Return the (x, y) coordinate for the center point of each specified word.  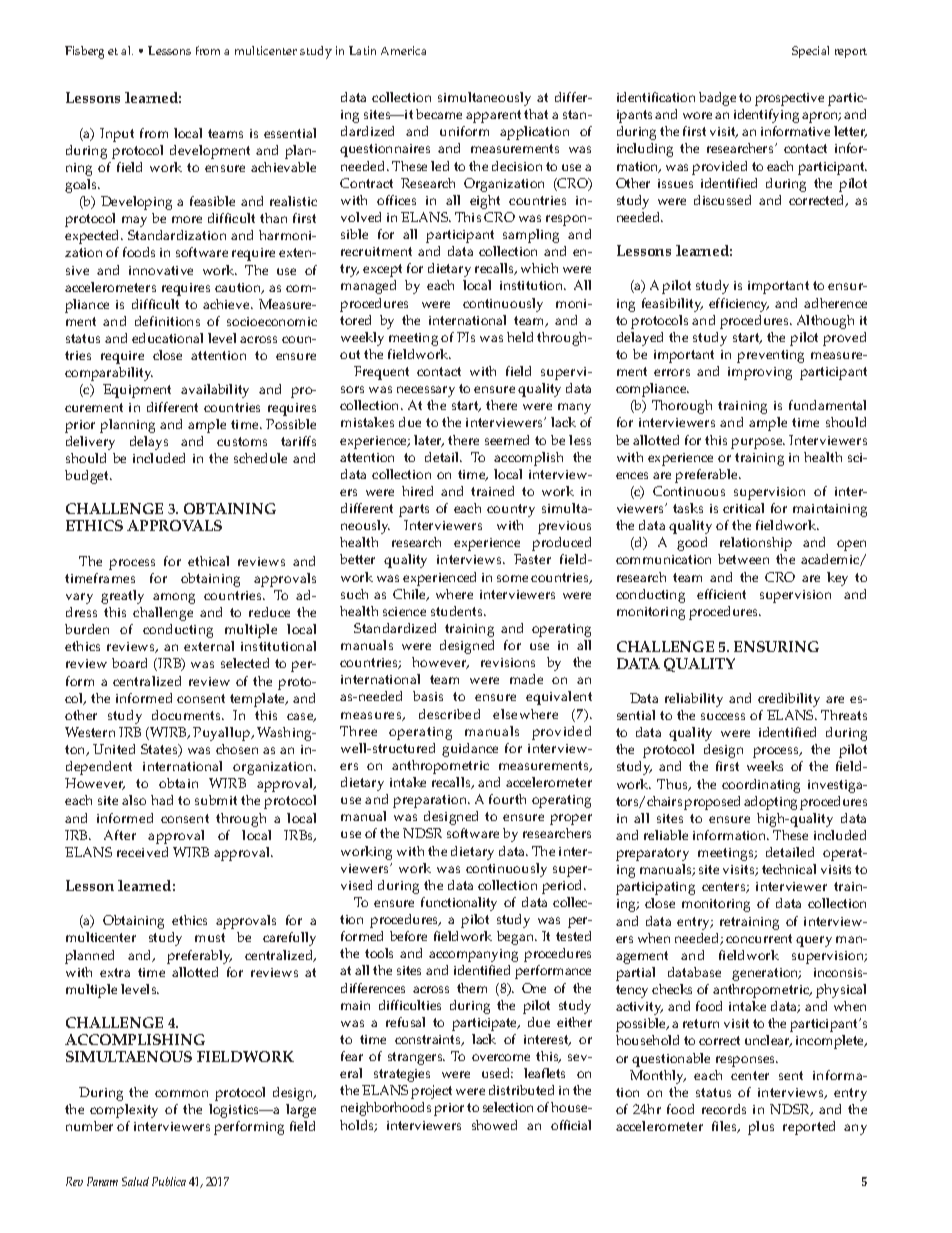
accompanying (473, 955)
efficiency (739, 305)
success (723, 716)
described (449, 714)
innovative (161, 270)
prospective (789, 99)
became (439, 114)
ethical (208, 561)
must (210, 937)
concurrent (759, 938)
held (520, 337)
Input (117, 135)
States (160, 750)
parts (414, 510)
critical (743, 508)
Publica (169, 1181)
